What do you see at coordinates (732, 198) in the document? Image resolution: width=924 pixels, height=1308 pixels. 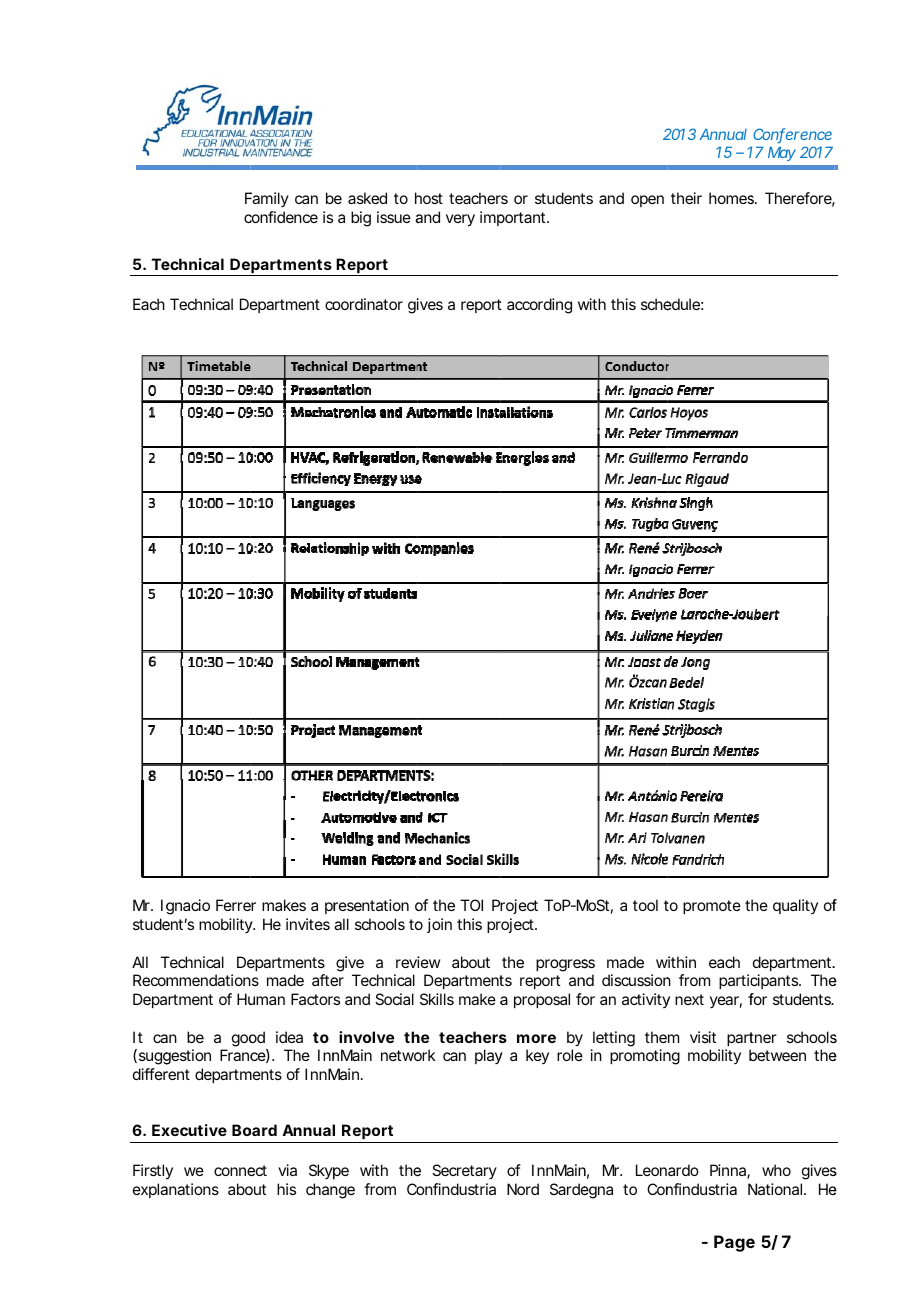 I see `homes` at bounding box center [732, 198].
